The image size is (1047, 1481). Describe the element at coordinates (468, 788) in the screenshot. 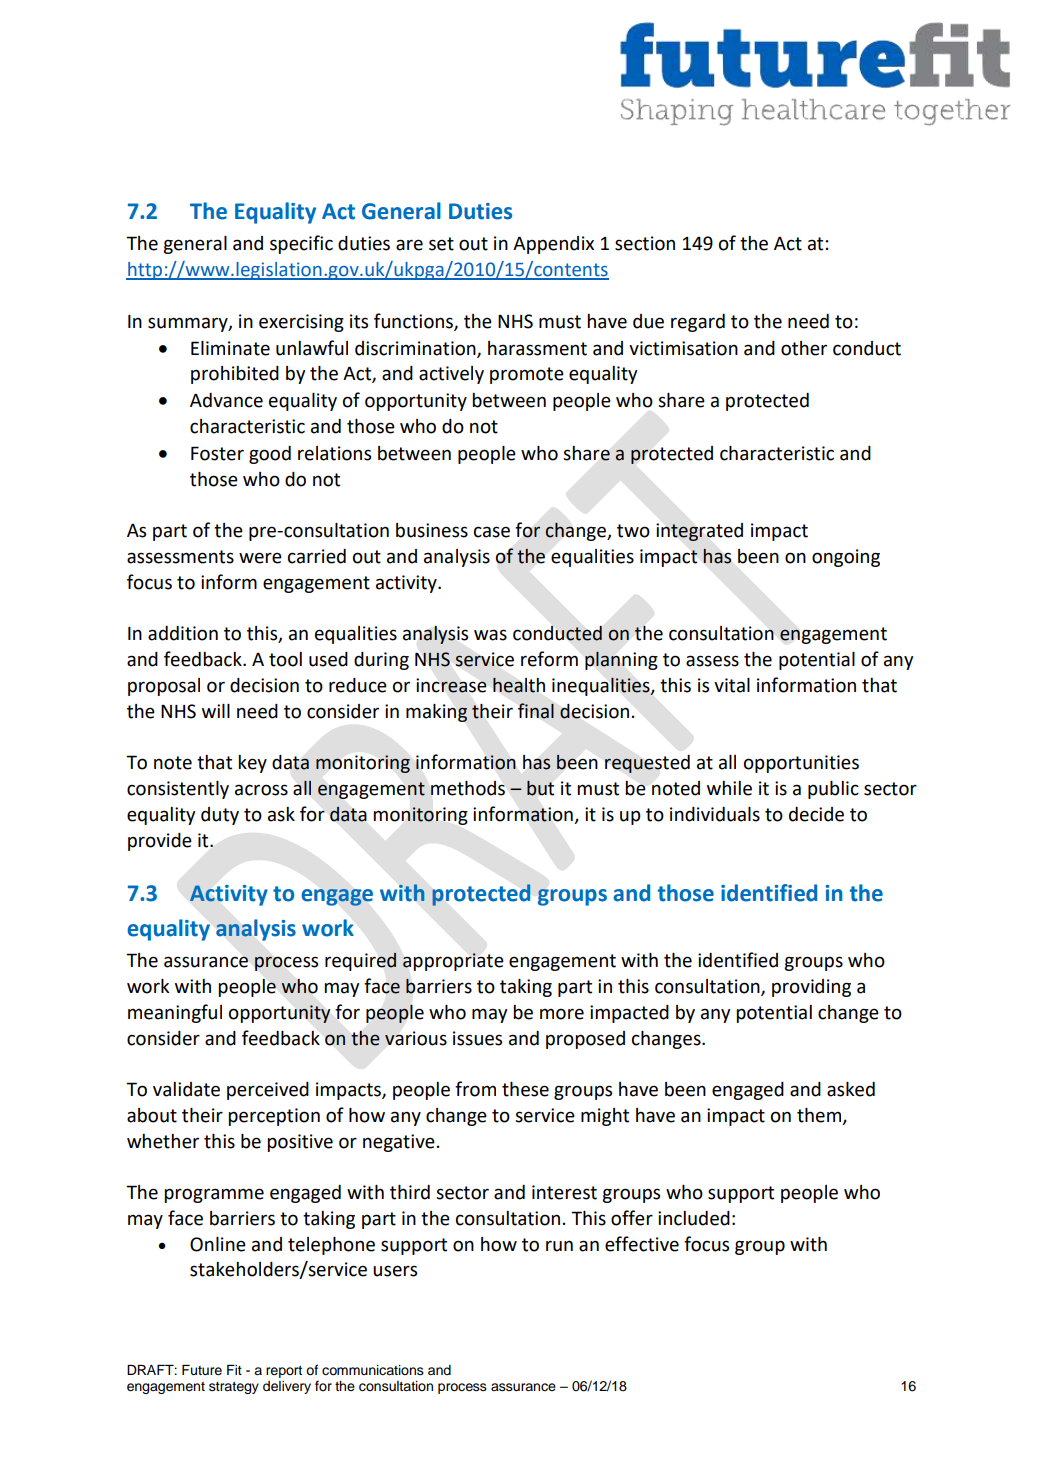

I see `methods` at that location.
